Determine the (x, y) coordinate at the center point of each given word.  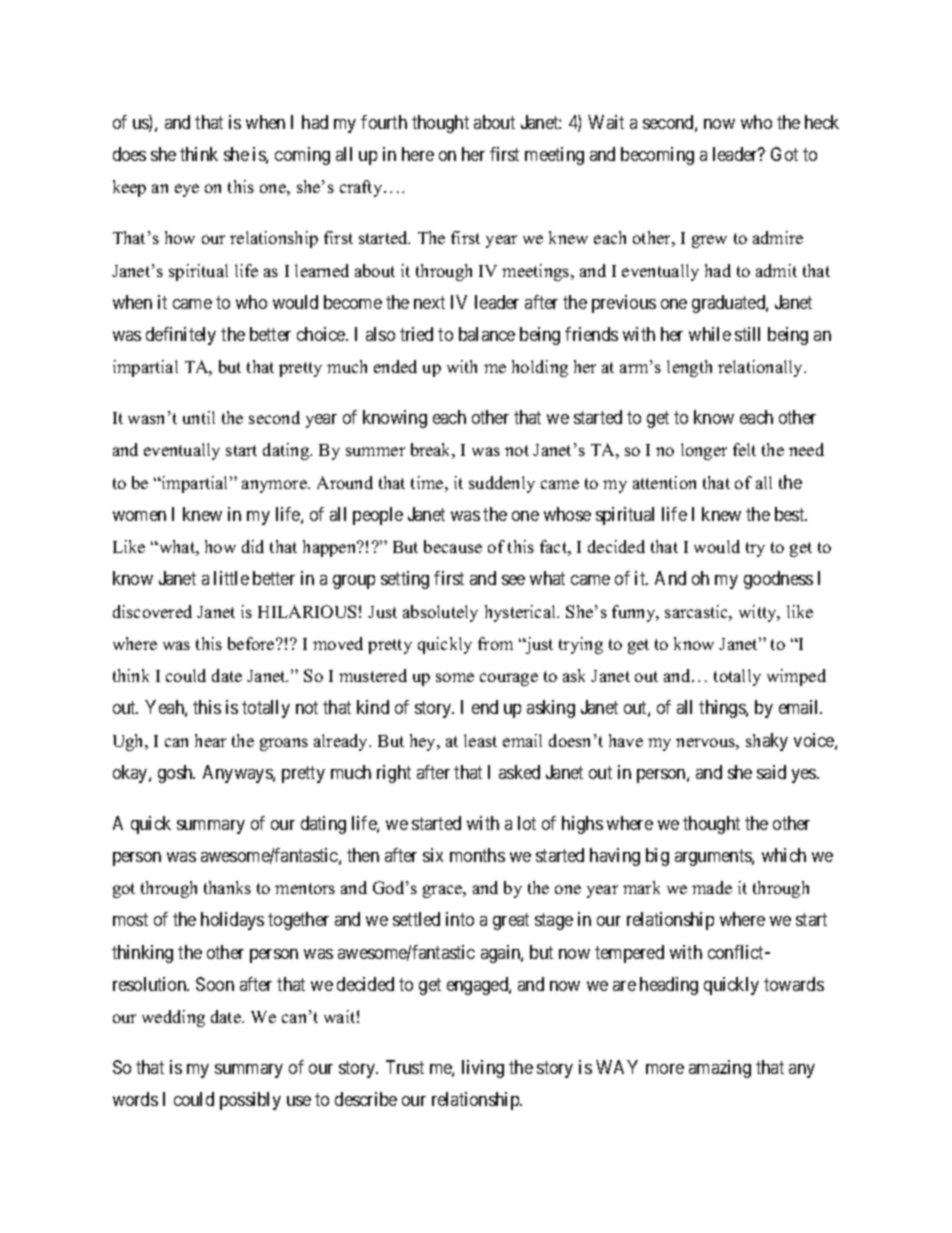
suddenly (502, 484)
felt (744, 449)
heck (822, 122)
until (199, 417)
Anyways (238, 774)
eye (187, 190)
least (480, 740)
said (771, 772)
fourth (384, 122)
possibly (250, 1101)
